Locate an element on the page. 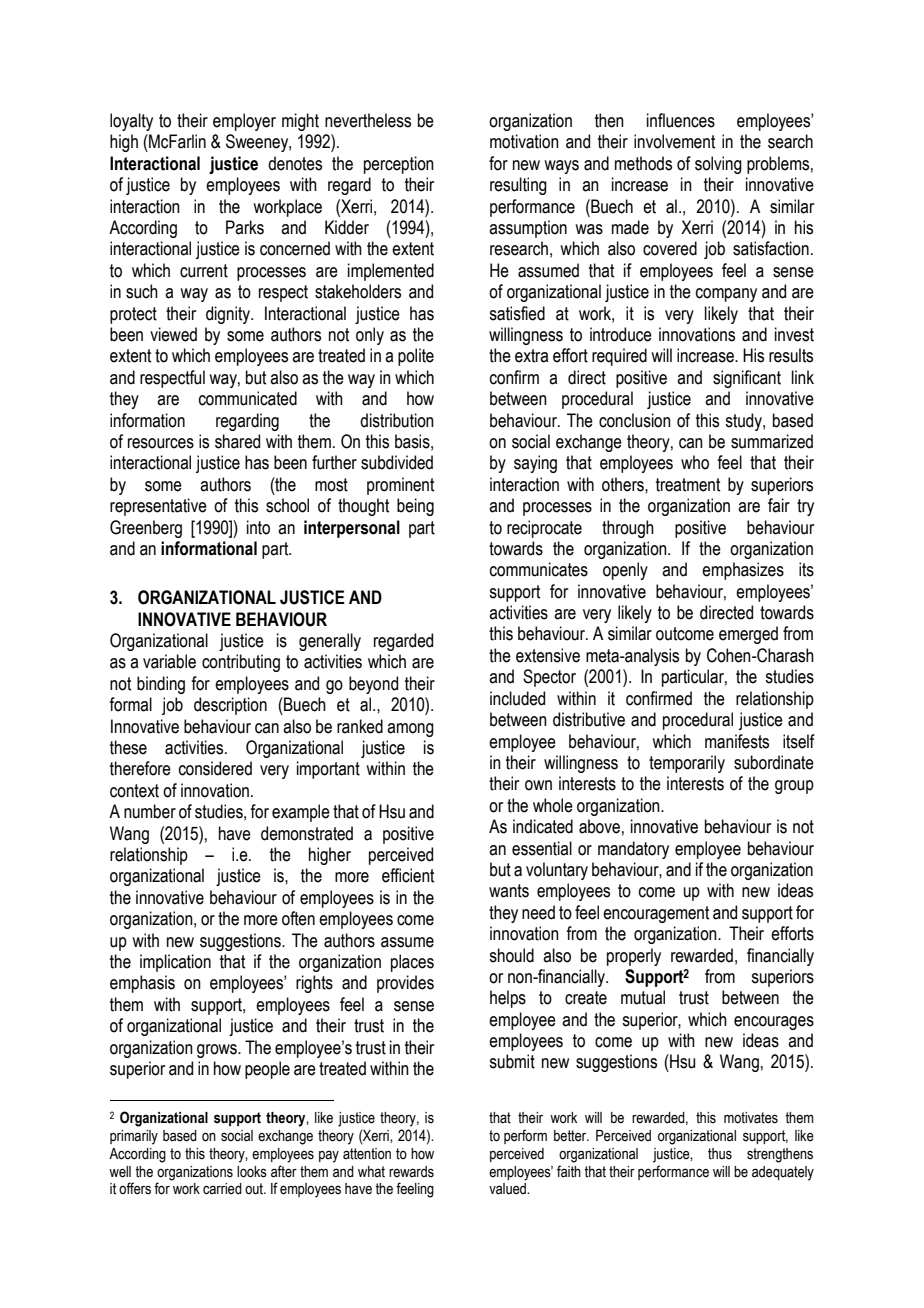 The image size is (924, 1308). rewards is located at coordinates (411, 1172).
